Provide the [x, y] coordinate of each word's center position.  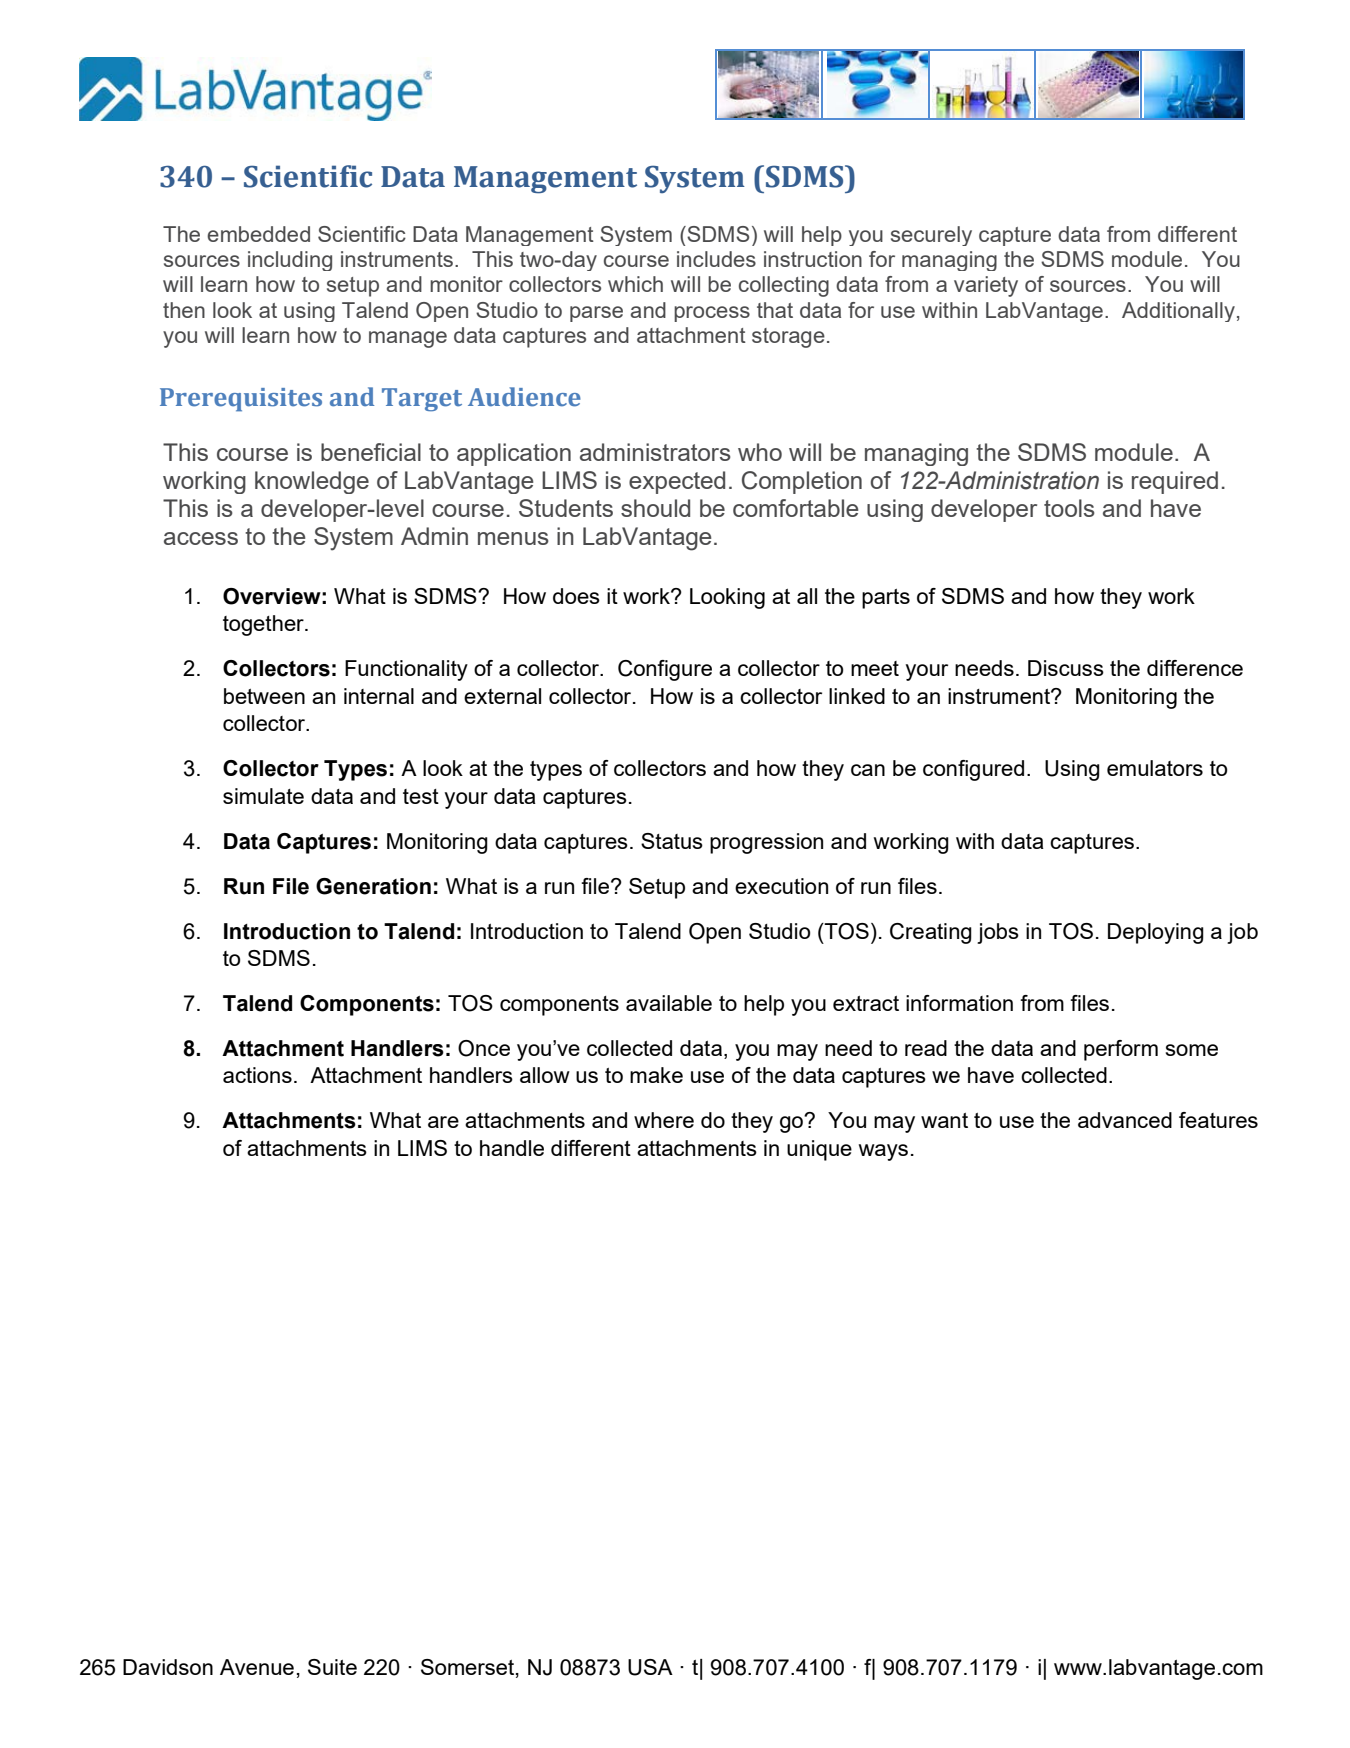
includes [716, 259]
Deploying [1156, 933]
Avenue [257, 1667]
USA [650, 1667]
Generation [373, 886]
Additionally [1178, 312]
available [669, 1003]
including [290, 261]
